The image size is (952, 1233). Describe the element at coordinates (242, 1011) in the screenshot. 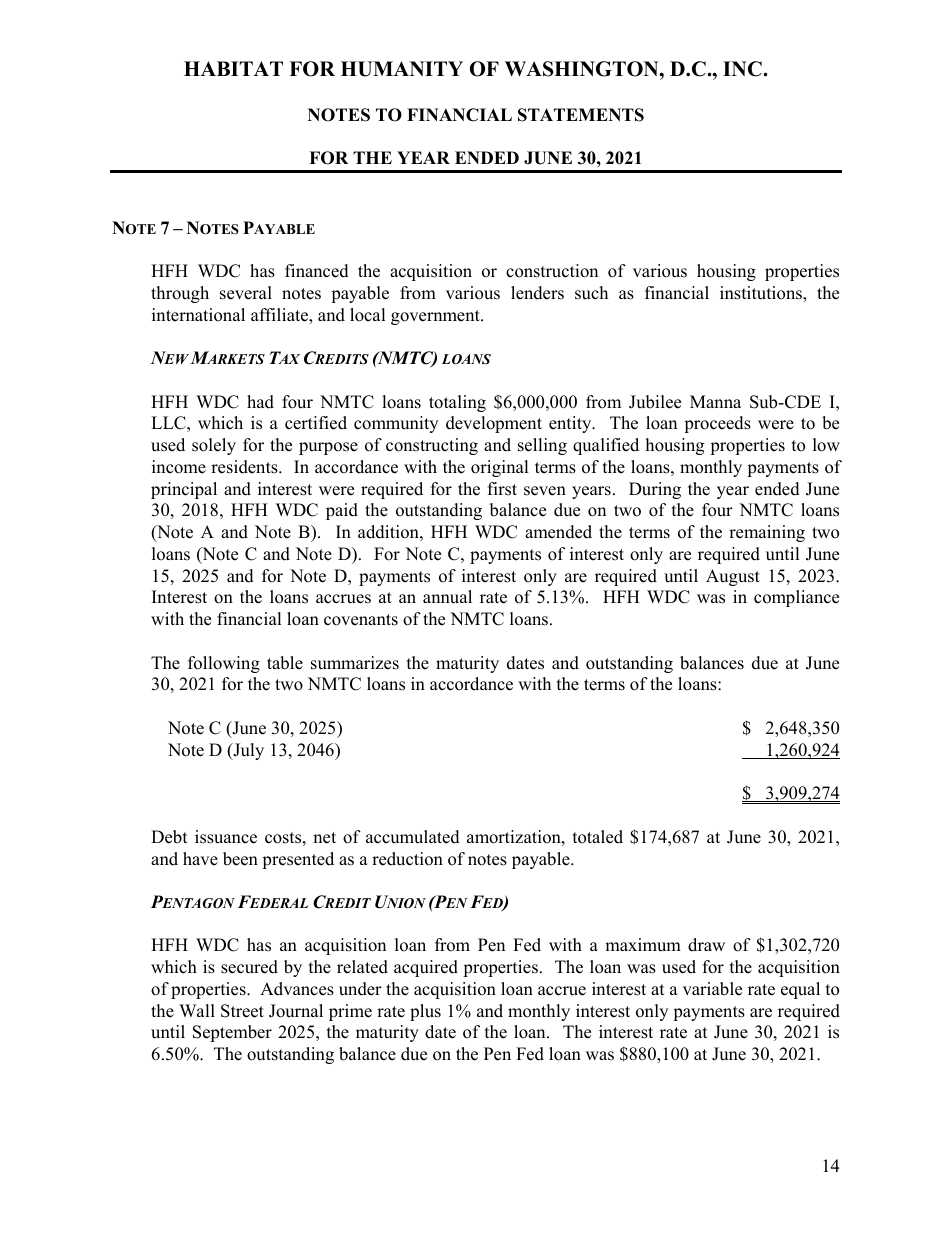

I see `Street` at that location.
